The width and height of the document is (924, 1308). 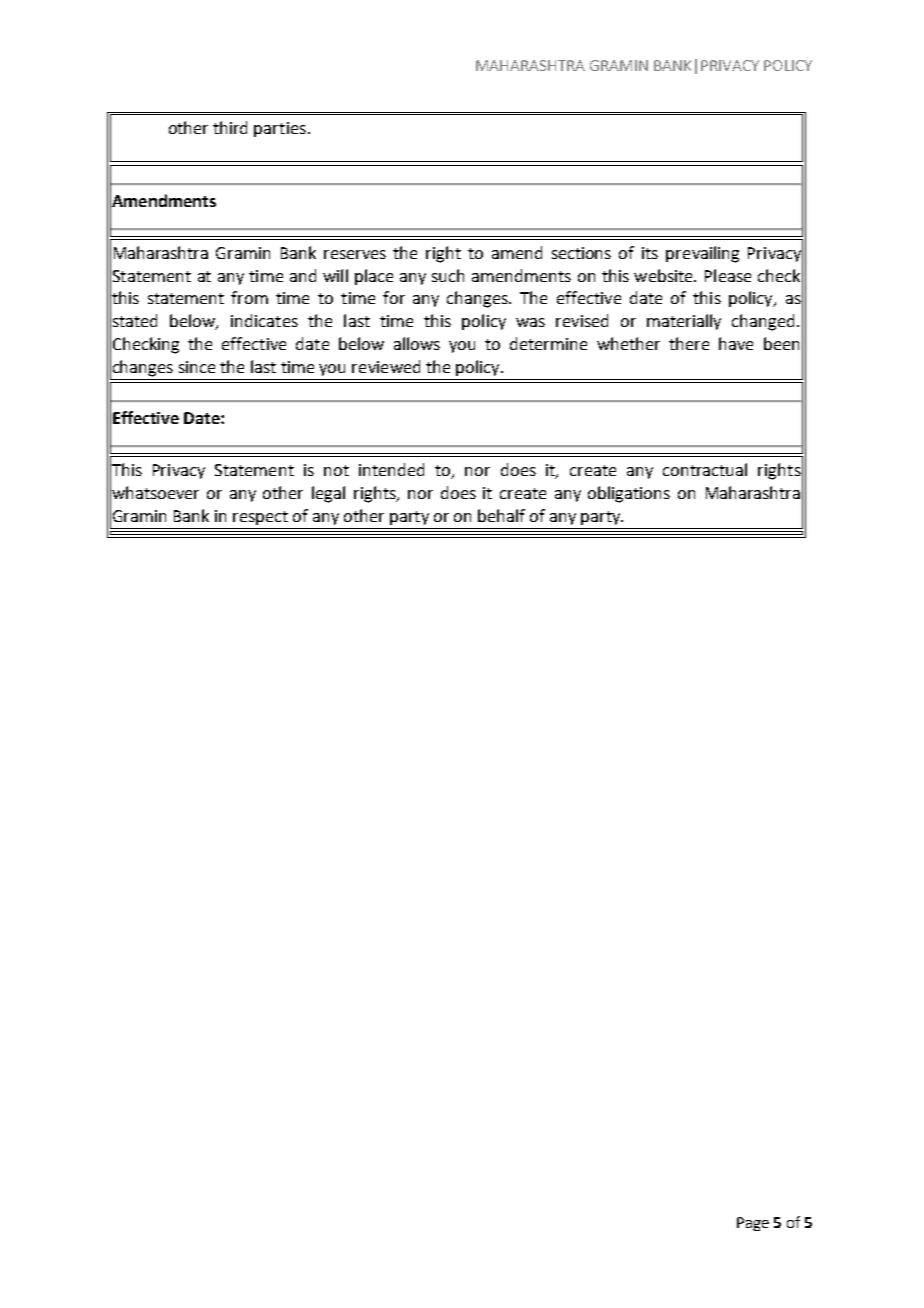 I want to click on such, so click(x=448, y=275).
